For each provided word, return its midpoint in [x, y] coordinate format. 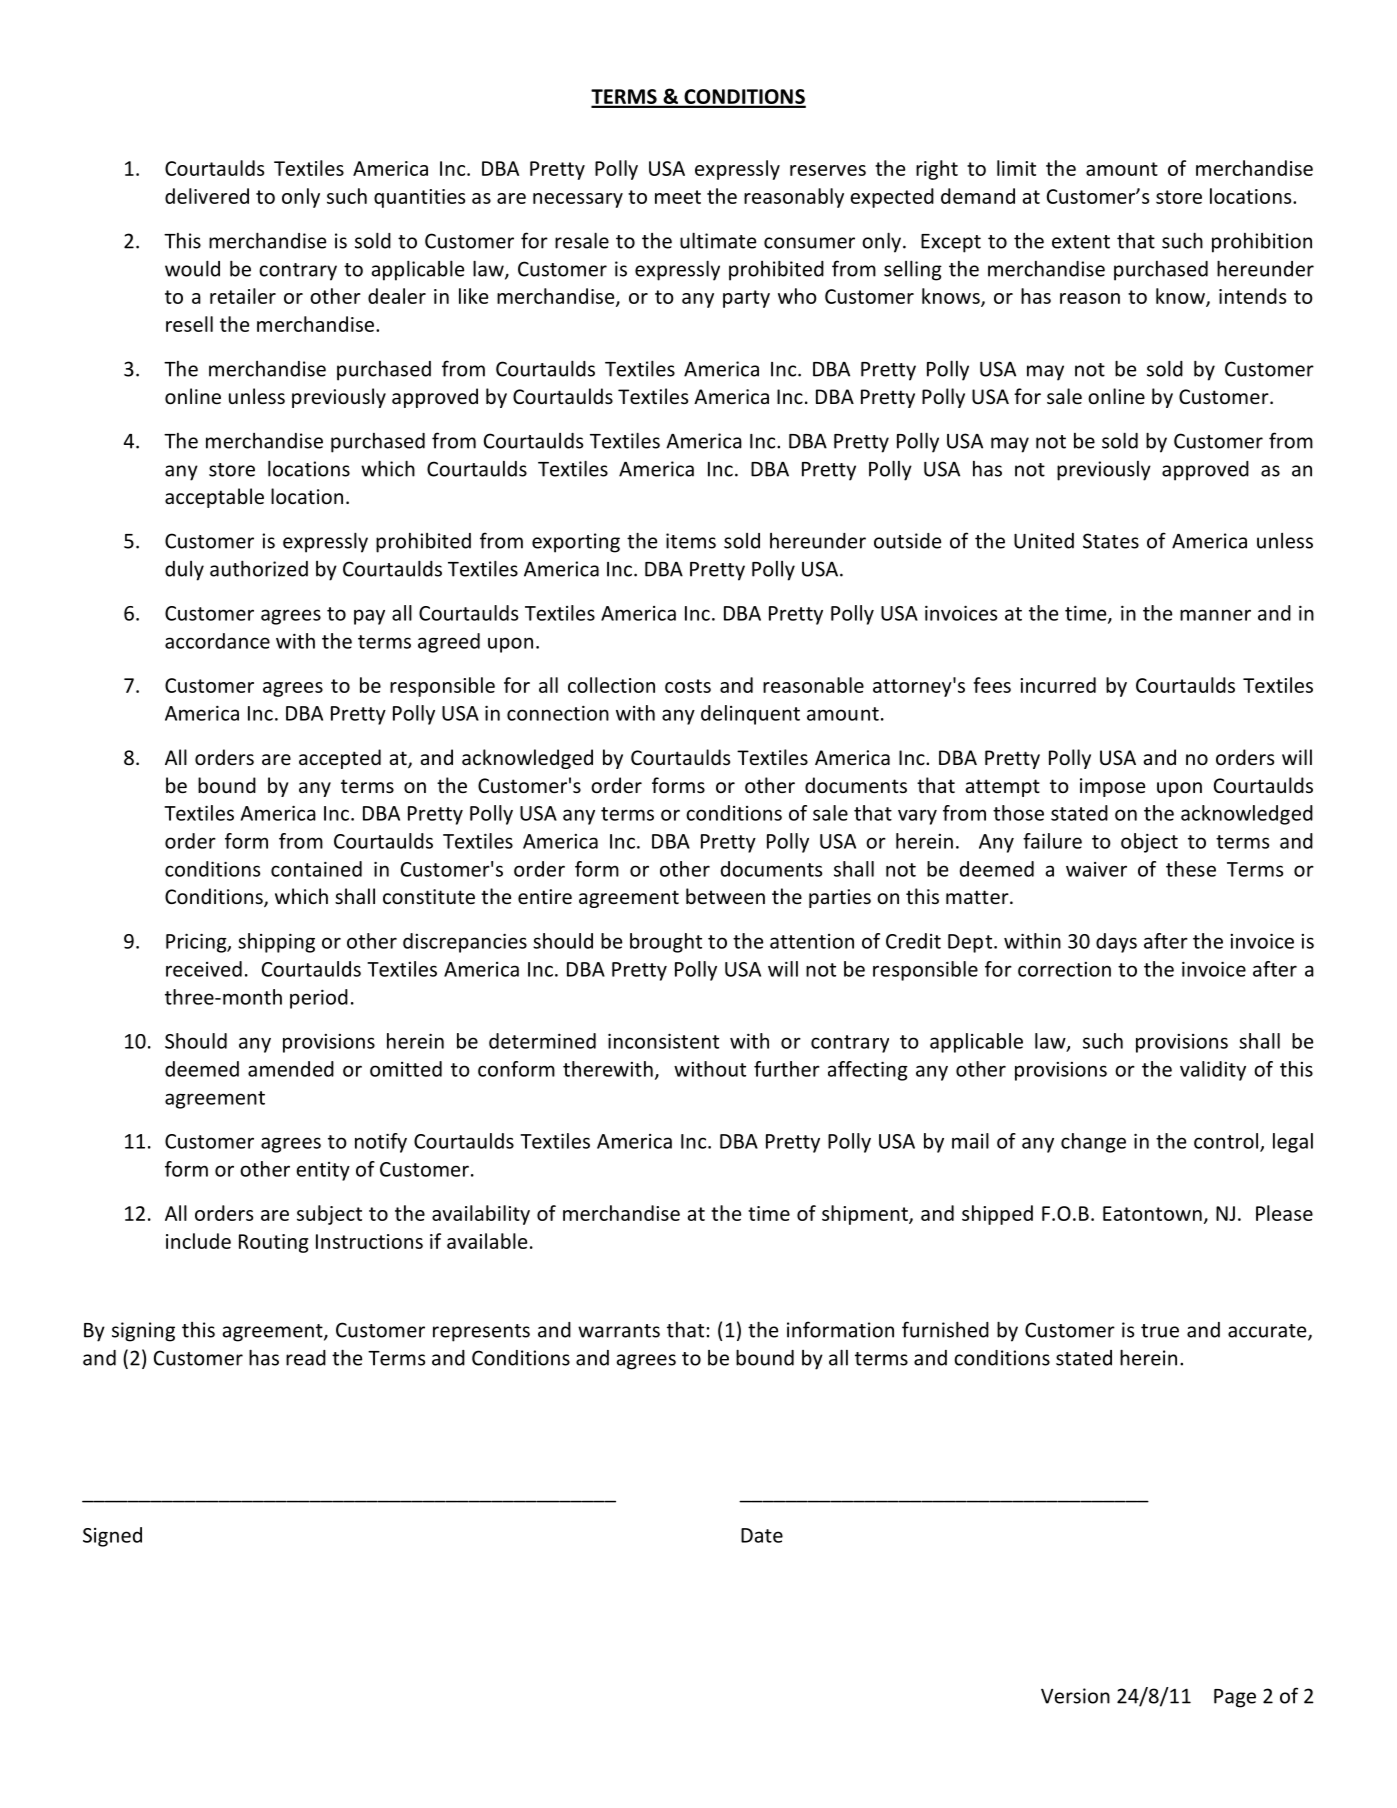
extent [1081, 242]
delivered [207, 196]
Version [1075, 1696]
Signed [112, 1537]
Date [762, 1535]
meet [678, 197]
